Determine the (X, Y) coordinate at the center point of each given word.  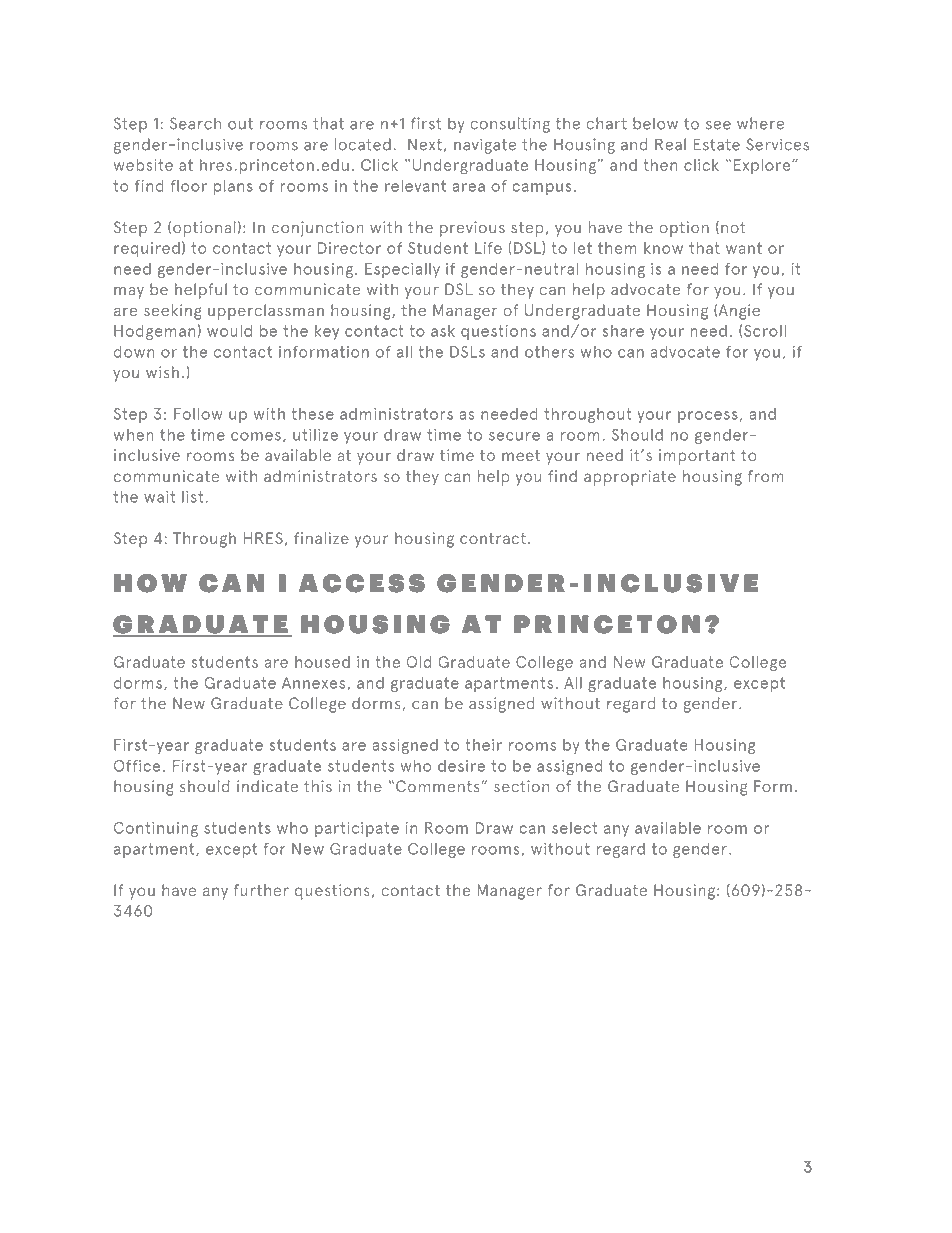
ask (443, 331)
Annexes (315, 683)
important (697, 457)
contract (493, 538)
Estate (716, 144)
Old (419, 662)
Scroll (765, 331)
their (483, 745)
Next (425, 144)
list (192, 497)
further (261, 890)
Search (195, 123)
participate (357, 829)
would (229, 331)
